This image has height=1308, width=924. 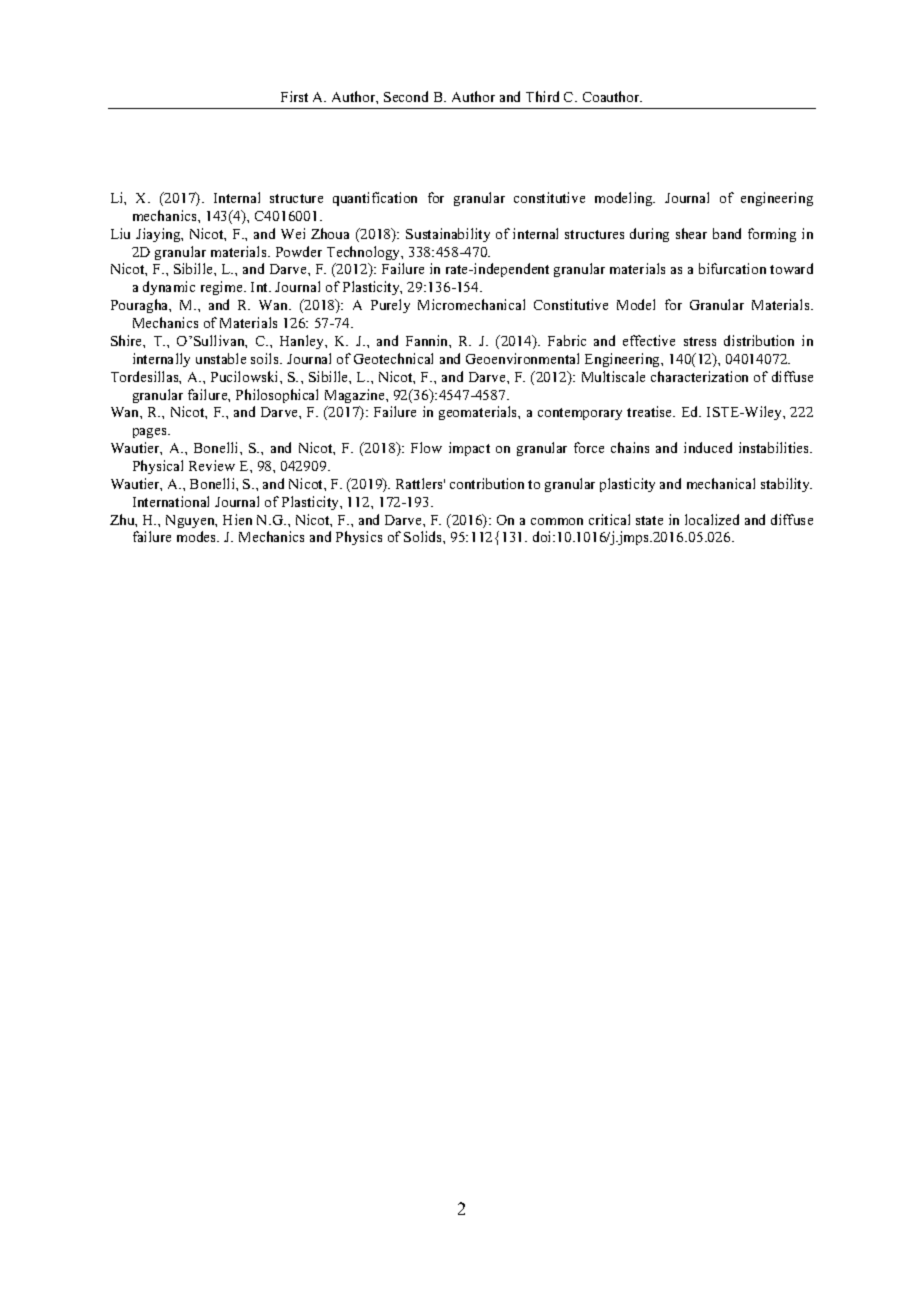 What do you see at coordinates (277, 396) in the image?
I see `Philosophical` at bounding box center [277, 396].
